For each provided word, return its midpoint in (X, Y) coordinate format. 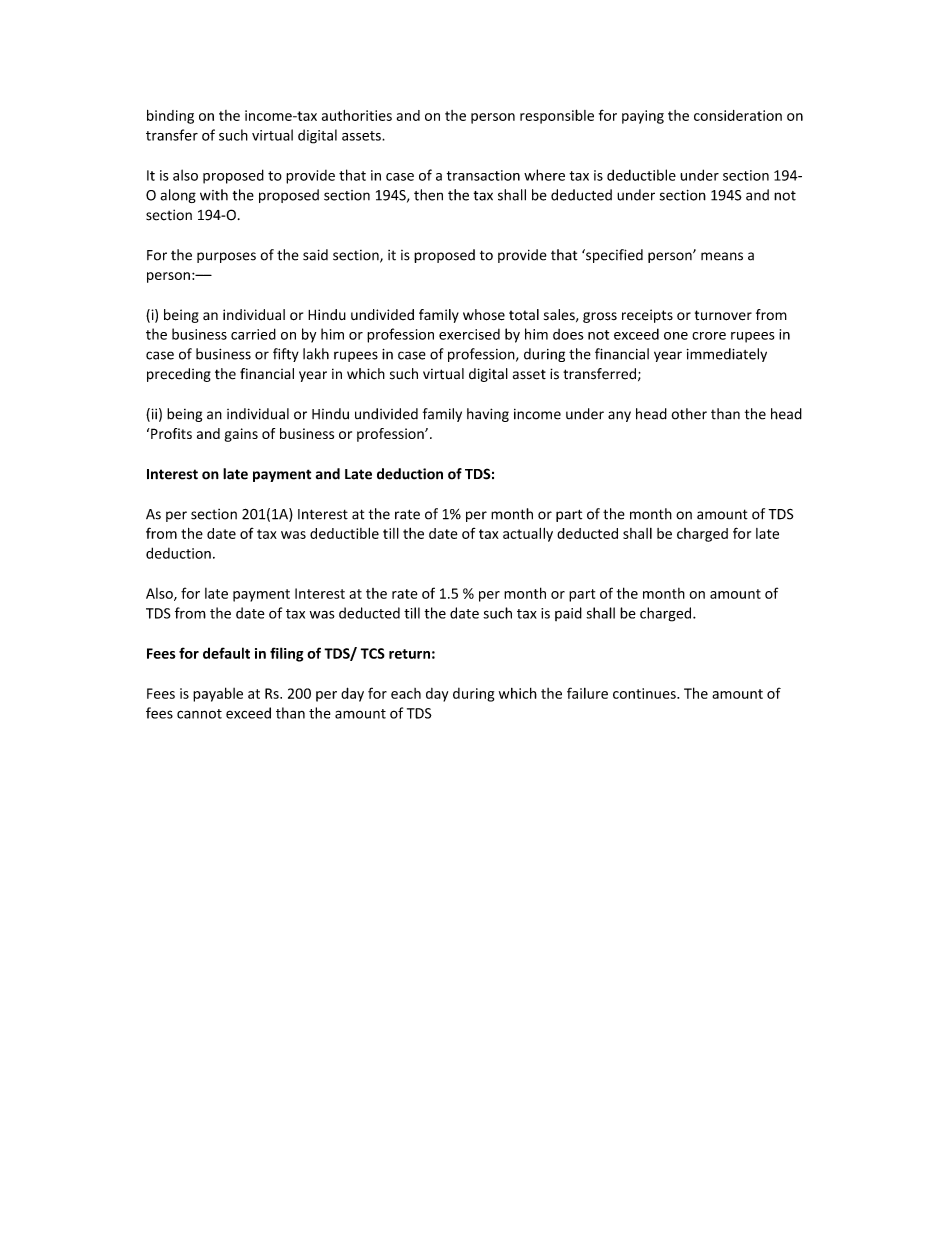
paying (643, 117)
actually (528, 535)
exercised (469, 334)
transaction (483, 175)
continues (645, 693)
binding (170, 117)
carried (253, 334)
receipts (647, 316)
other (689, 414)
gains (241, 435)
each (406, 693)
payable (218, 694)
